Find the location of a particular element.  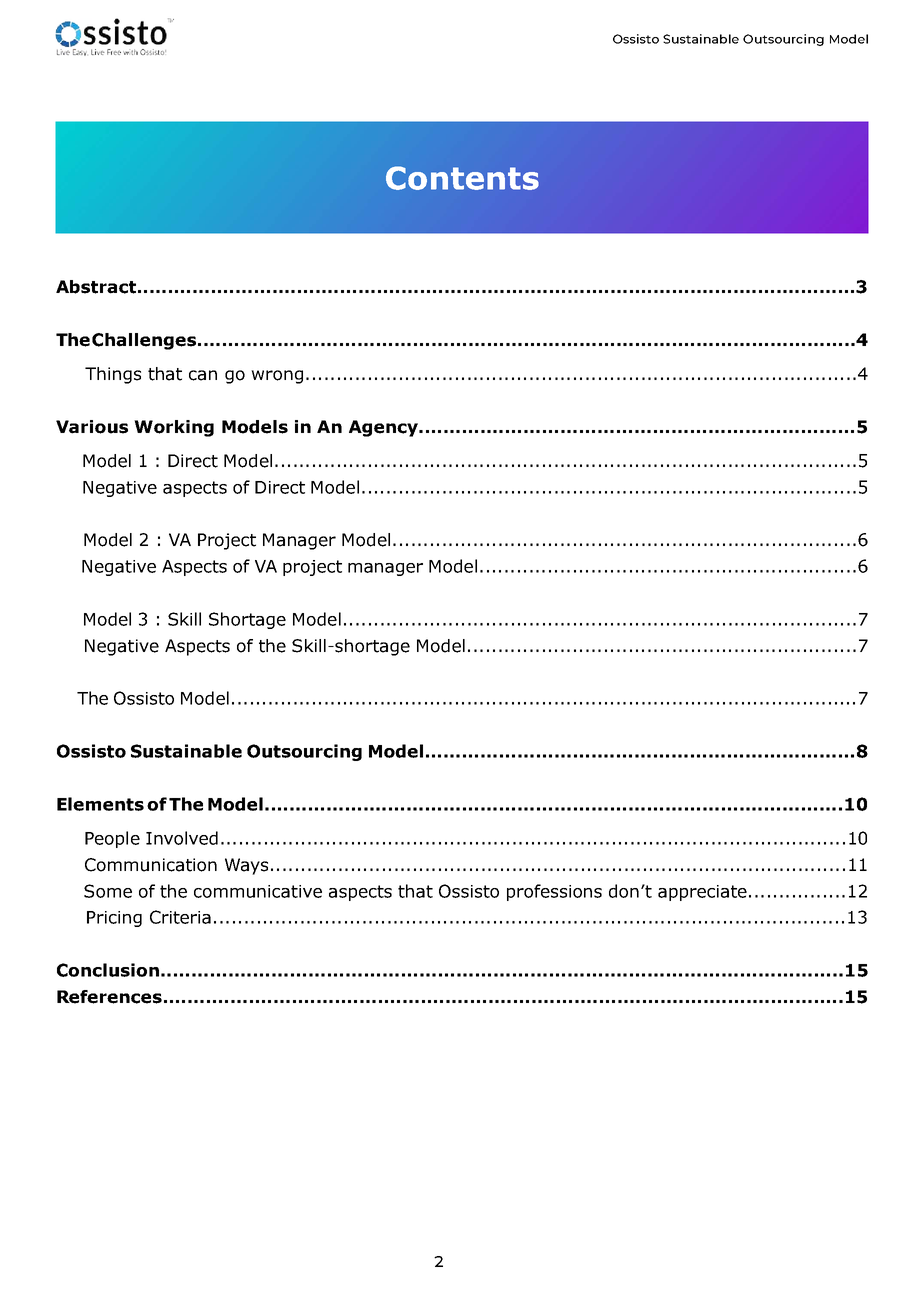

Pricing is located at coordinates (114, 919).
